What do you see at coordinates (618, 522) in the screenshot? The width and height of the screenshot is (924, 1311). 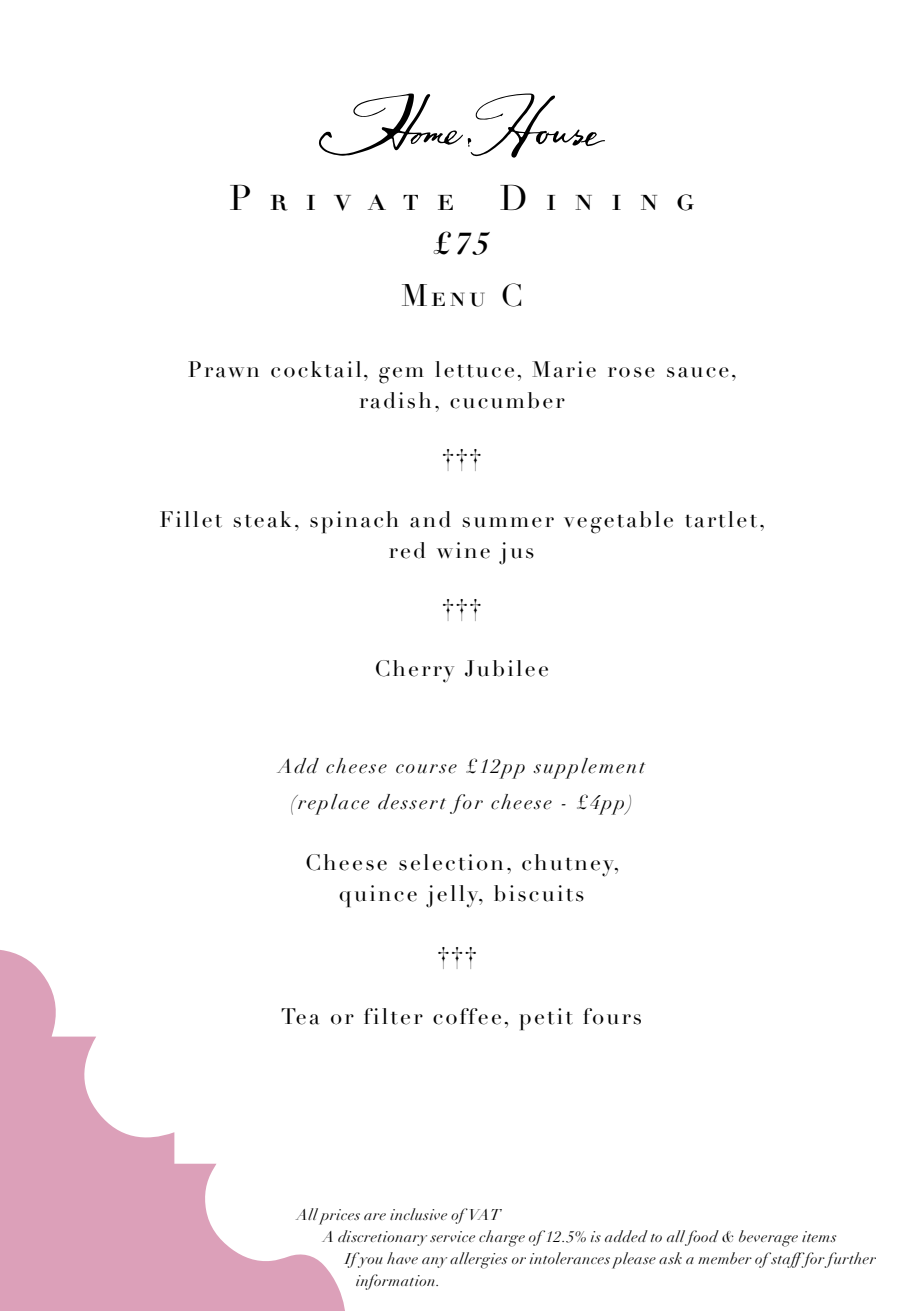 I see `vegetable` at bounding box center [618, 522].
